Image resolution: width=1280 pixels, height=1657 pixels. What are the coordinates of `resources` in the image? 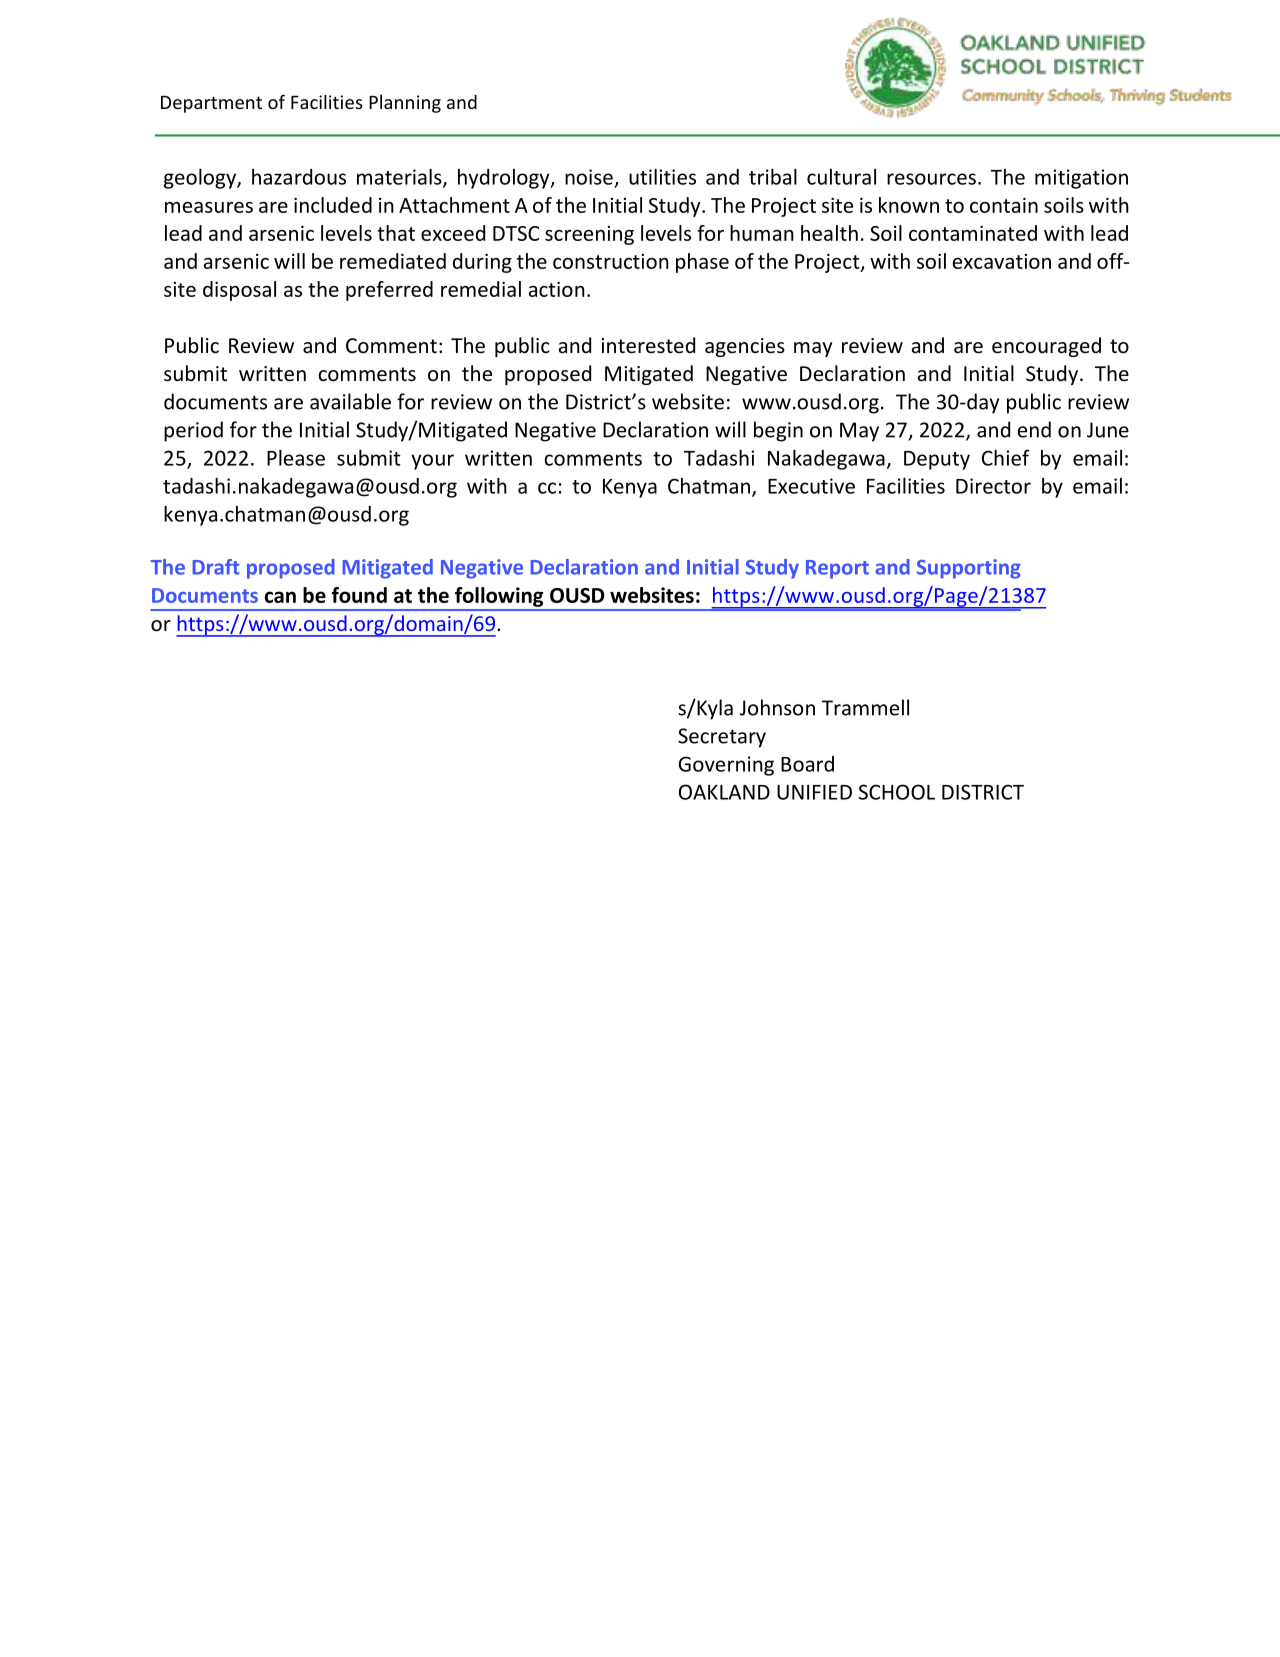 It's located at (931, 179).
